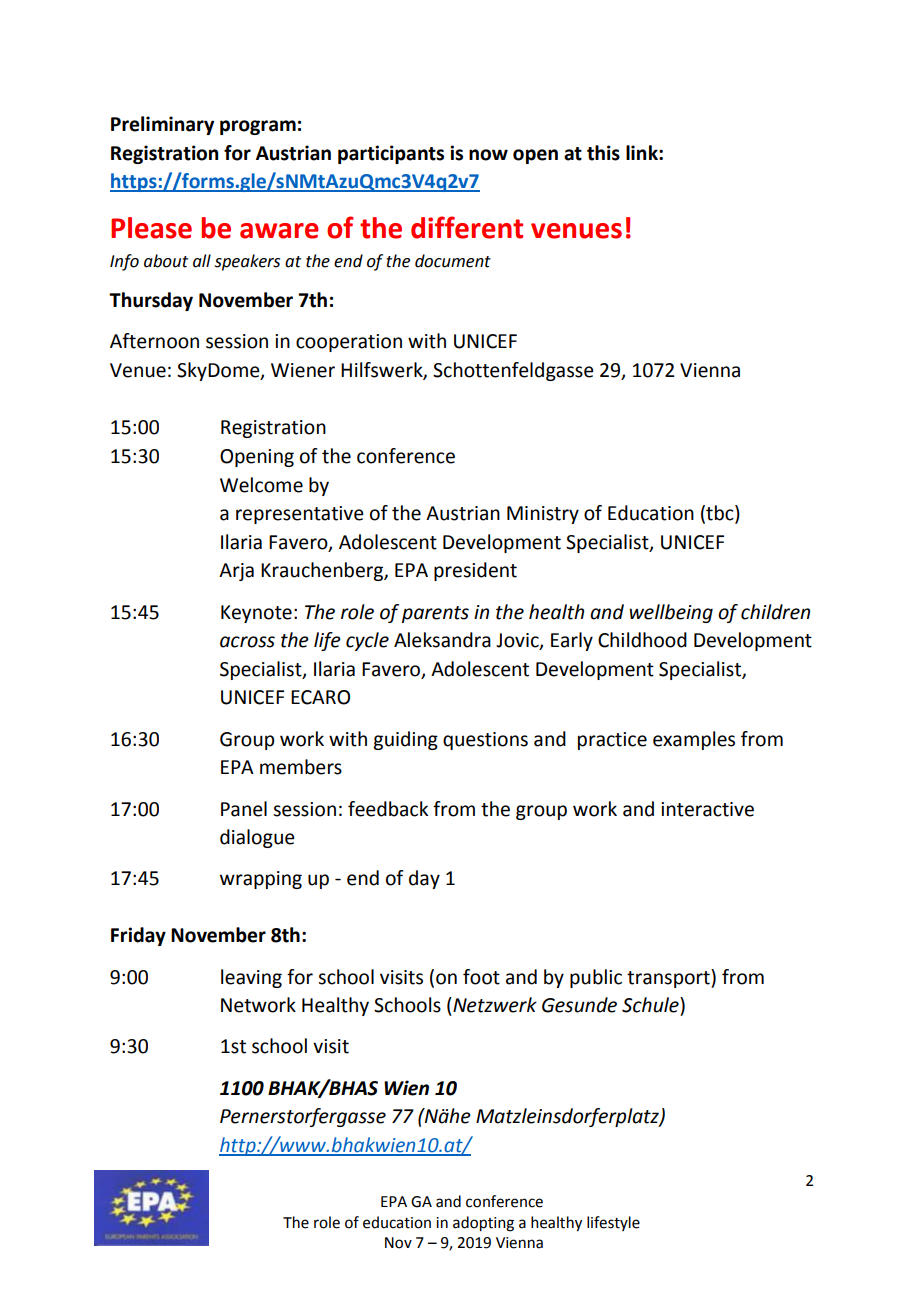 The image size is (924, 1308). Describe the element at coordinates (481, 977) in the screenshot. I see `foot` at that location.
